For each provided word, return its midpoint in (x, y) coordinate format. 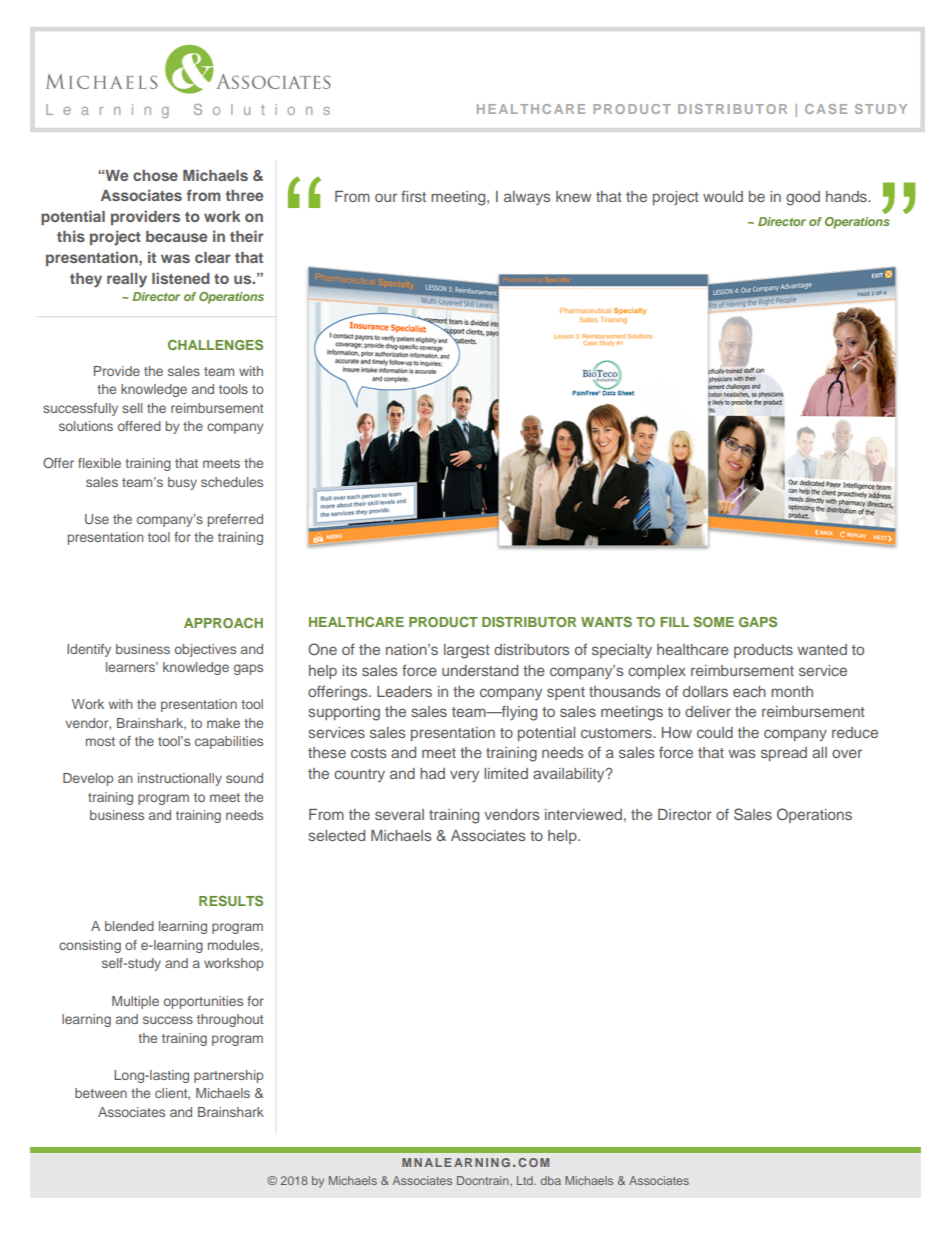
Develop (88, 779)
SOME (713, 621)
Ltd (526, 1180)
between (101, 1093)
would (723, 196)
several (399, 814)
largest (467, 651)
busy (182, 483)
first (413, 196)
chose (155, 175)
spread (784, 754)
